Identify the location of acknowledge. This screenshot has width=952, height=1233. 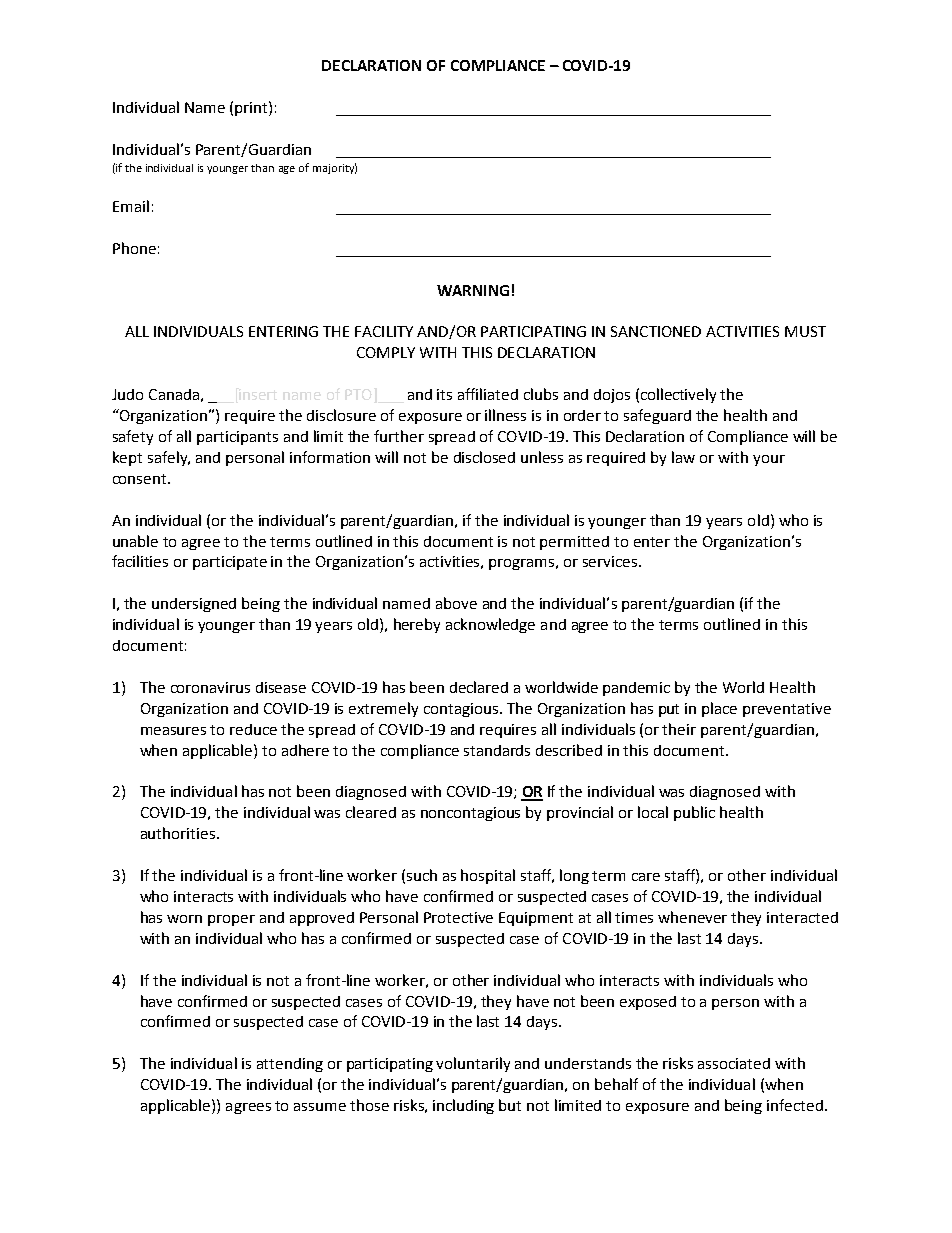
(490, 625).
